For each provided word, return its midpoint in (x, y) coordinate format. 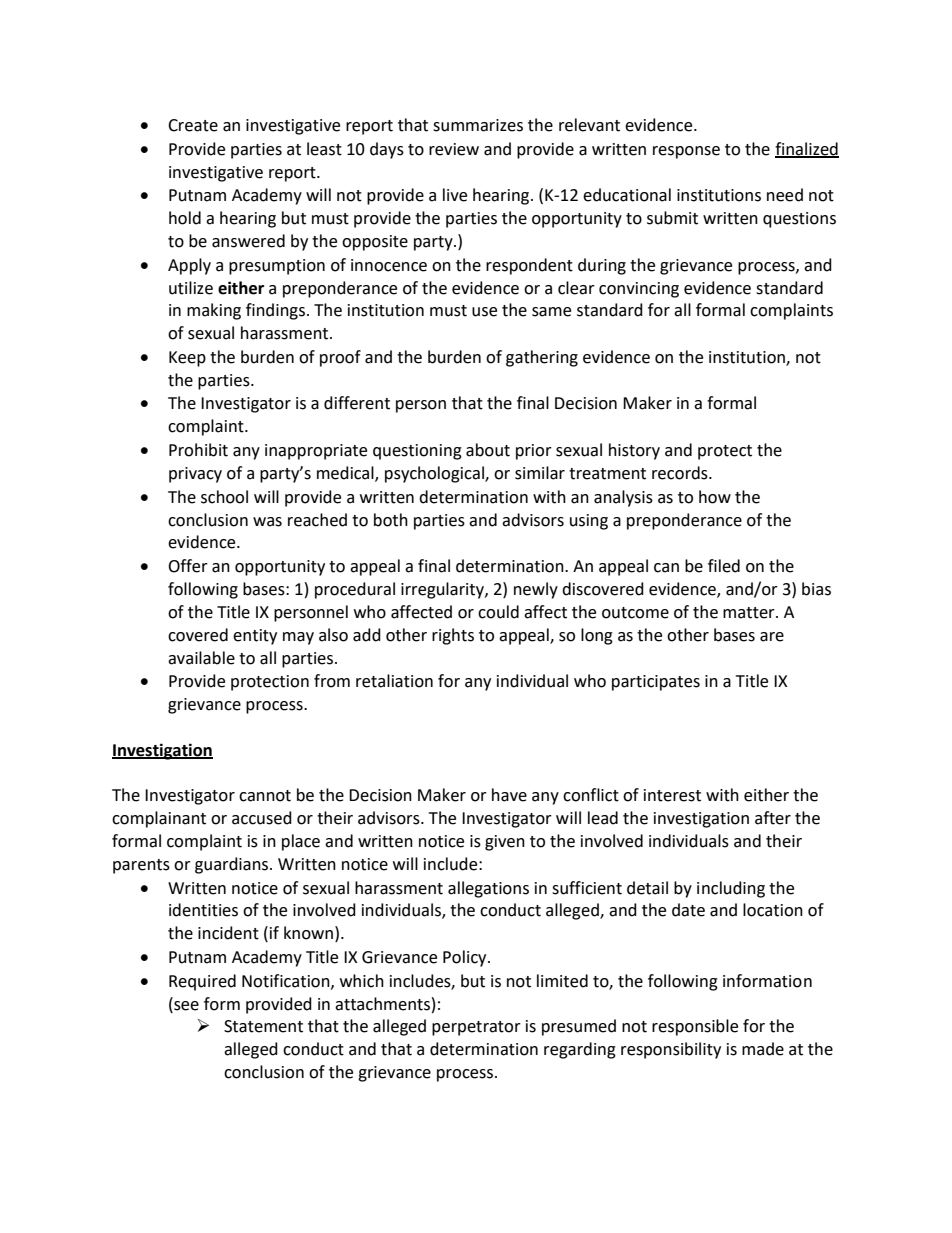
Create (193, 125)
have (509, 795)
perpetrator (476, 1028)
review (454, 149)
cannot (265, 796)
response (686, 152)
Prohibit (198, 450)
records (681, 473)
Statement (263, 1026)
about (488, 450)
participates (656, 683)
